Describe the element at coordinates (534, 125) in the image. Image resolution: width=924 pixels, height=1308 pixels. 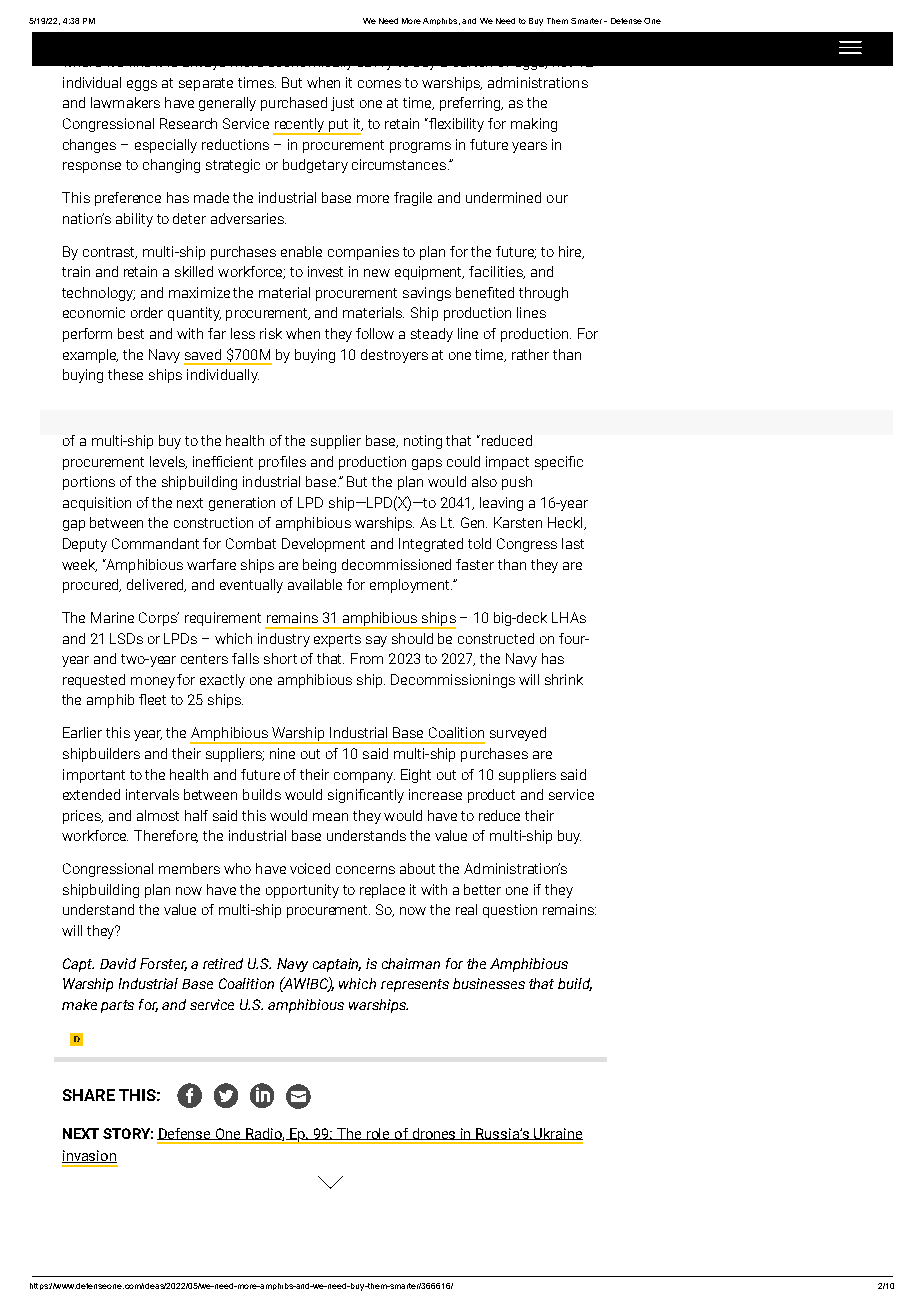
I see `making` at that location.
